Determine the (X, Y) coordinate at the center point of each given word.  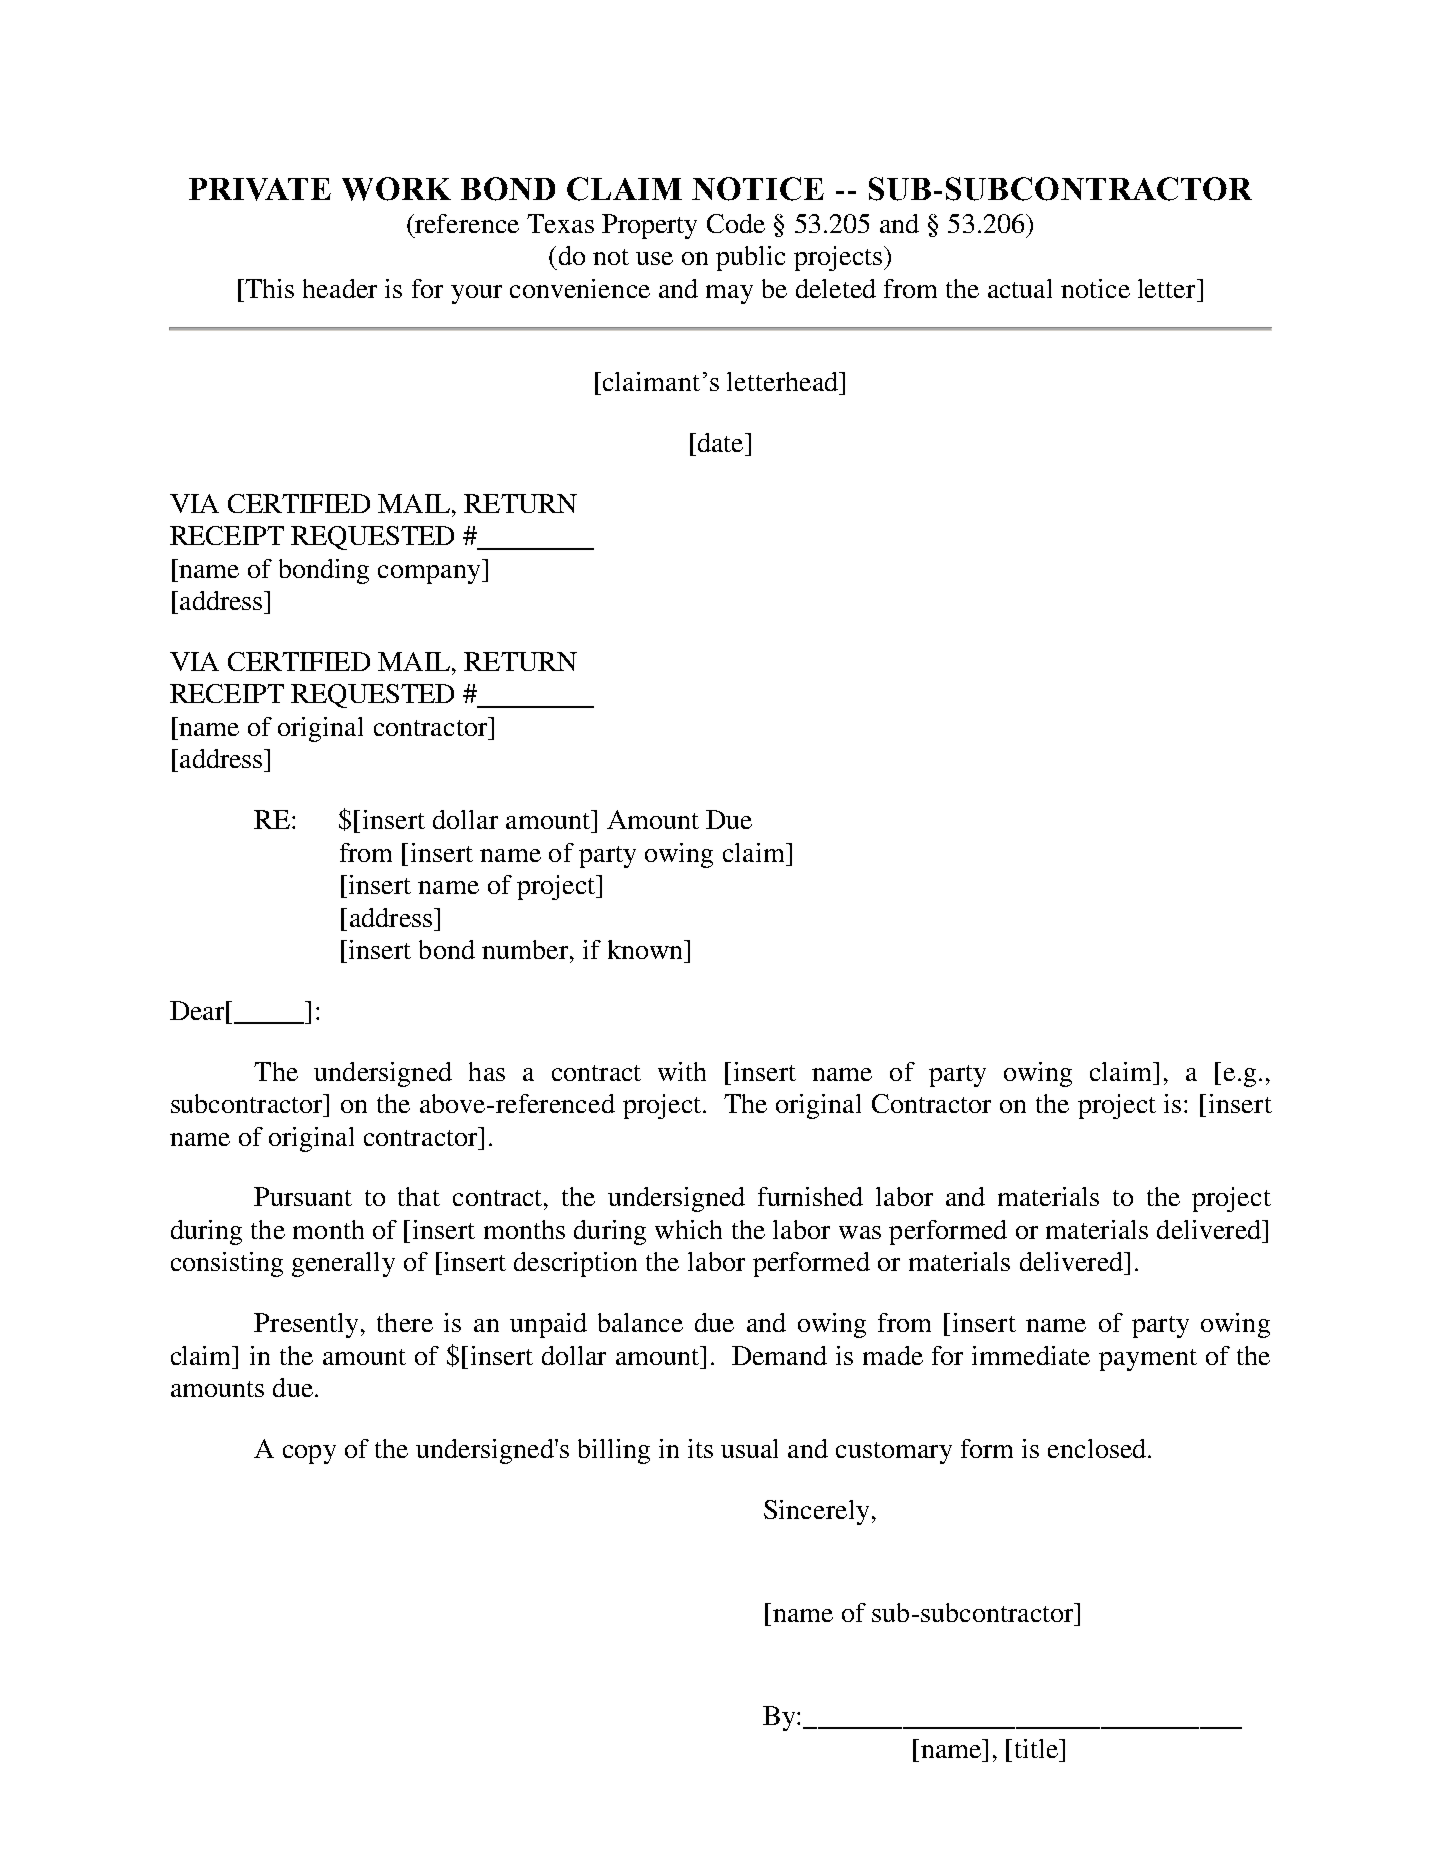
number (526, 949)
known (647, 949)
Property (649, 226)
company (430, 574)
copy (309, 1454)
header (340, 288)
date (720, 442)
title (1038, 1748)
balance (640, 1322)
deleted (836, 288)
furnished (810, 1196)
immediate (1031, 1355)
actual (1020, 288)
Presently (306, 1325)
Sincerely (816, 1512)
